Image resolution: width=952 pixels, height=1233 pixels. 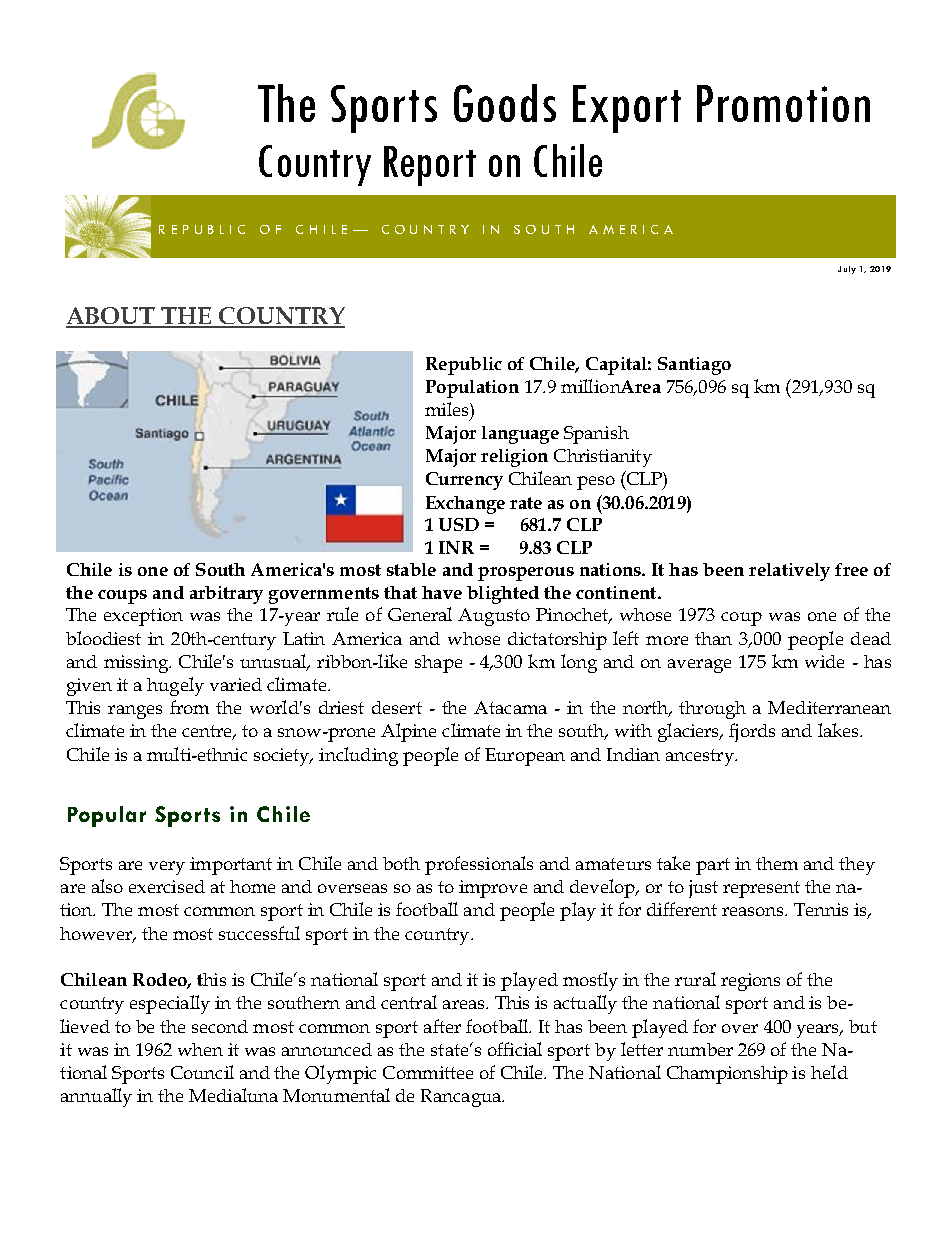 What do you see at coordinates (627, 109) in the document?
I see `Export` at bounding box center [627, 109].
